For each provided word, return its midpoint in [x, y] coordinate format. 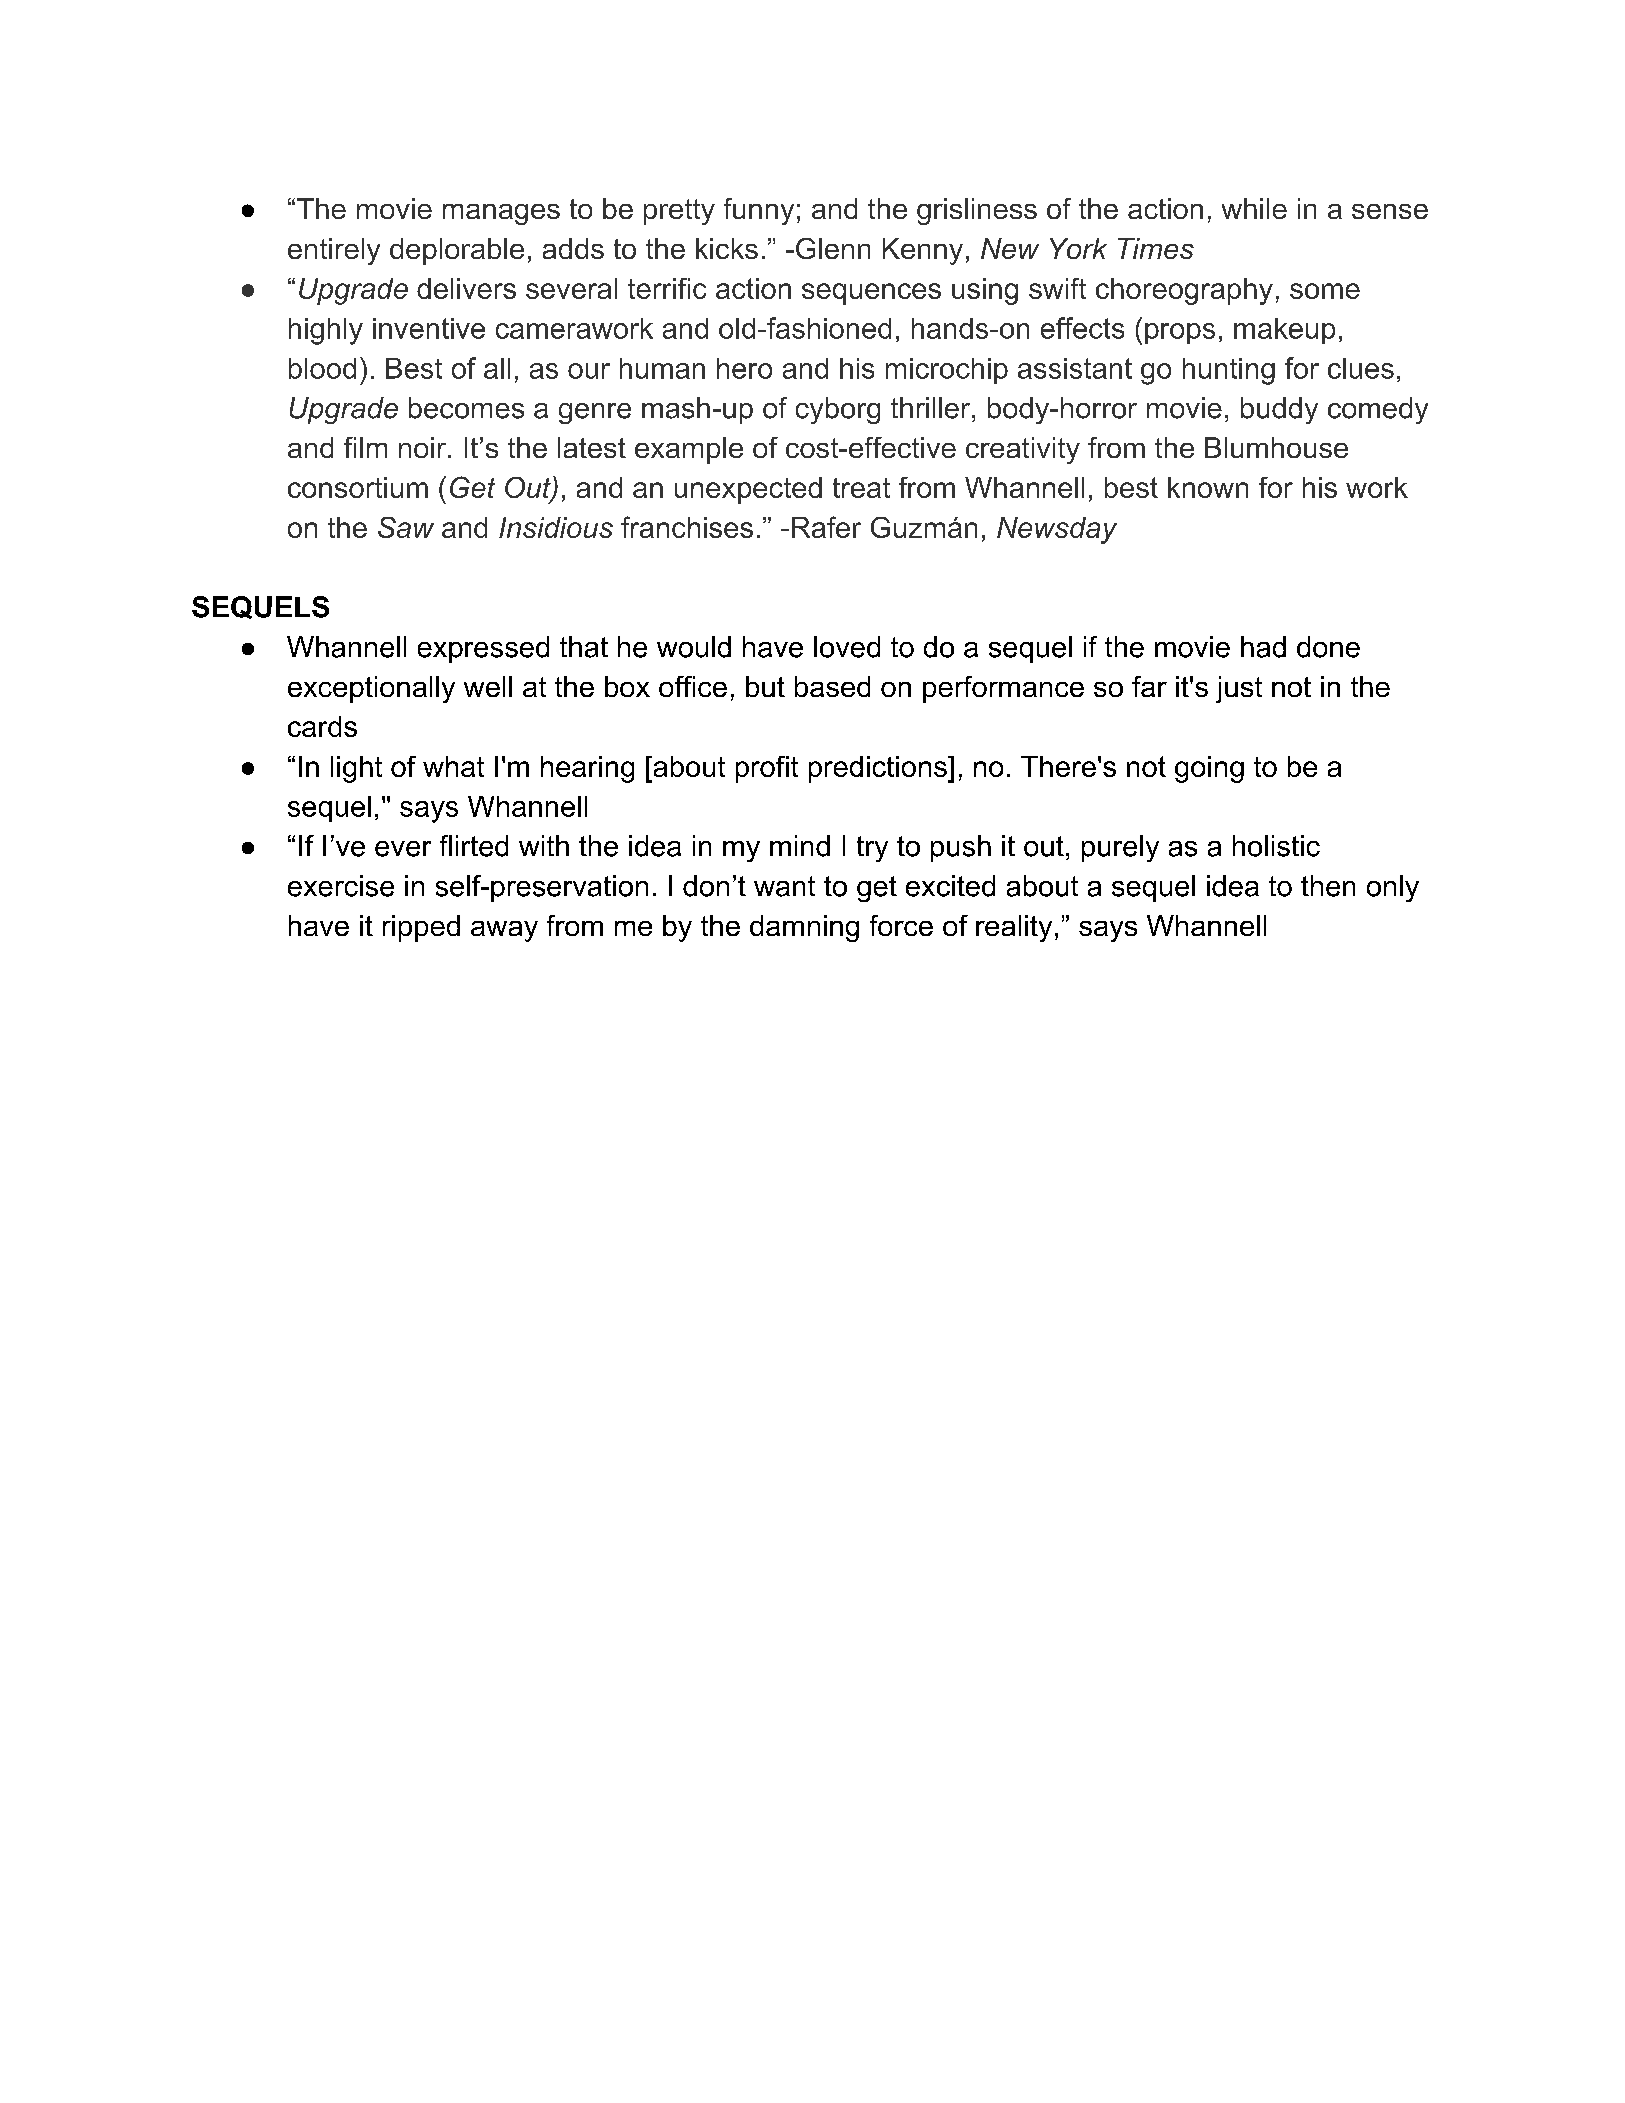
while [1254, 208]
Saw [406, 527]
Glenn [833, 248]
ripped [421, 928]
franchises [687, 527]
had [1263, 647]
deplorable [457, 251]
